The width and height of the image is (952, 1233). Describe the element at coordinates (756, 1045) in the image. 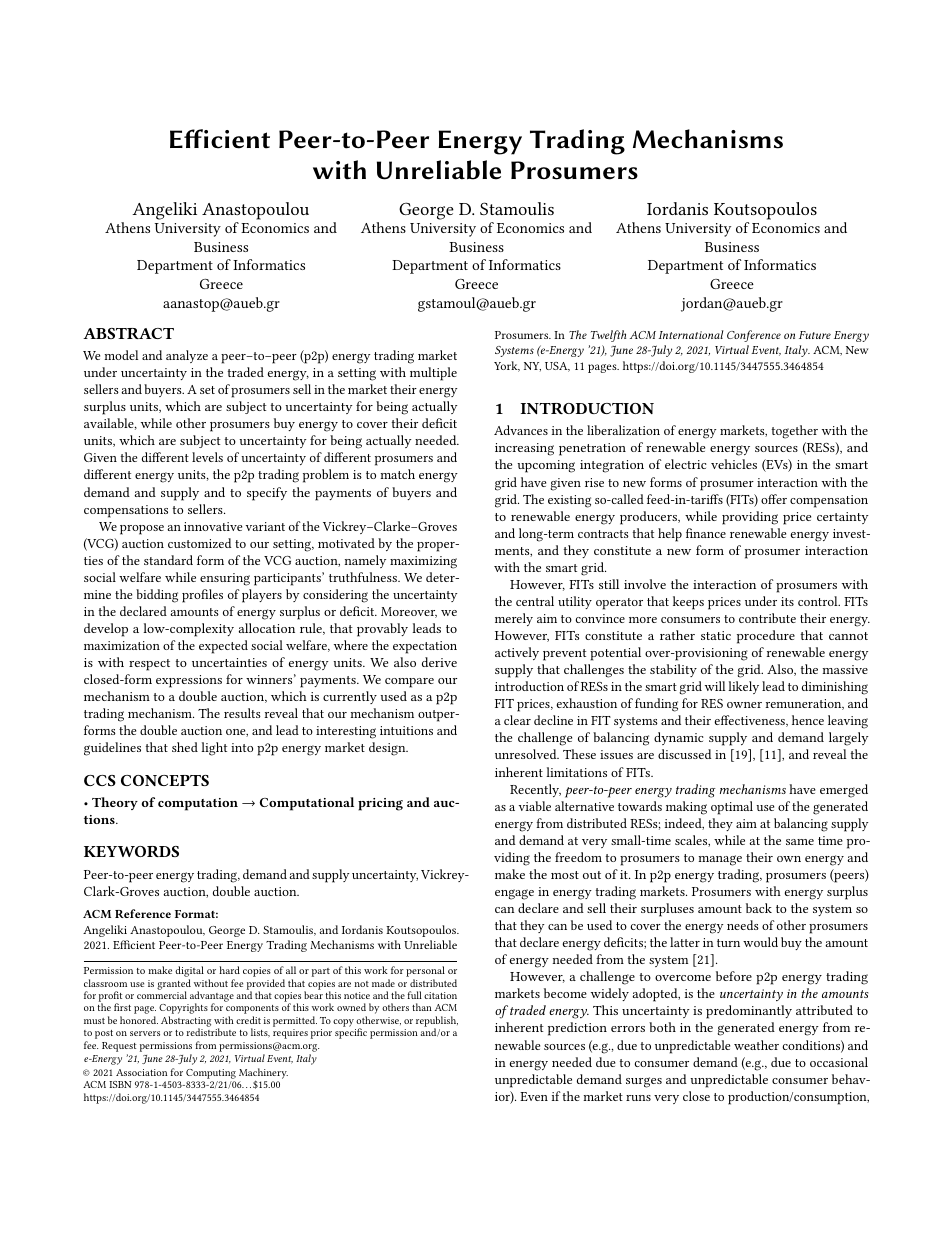

I see `weather` at that location.
